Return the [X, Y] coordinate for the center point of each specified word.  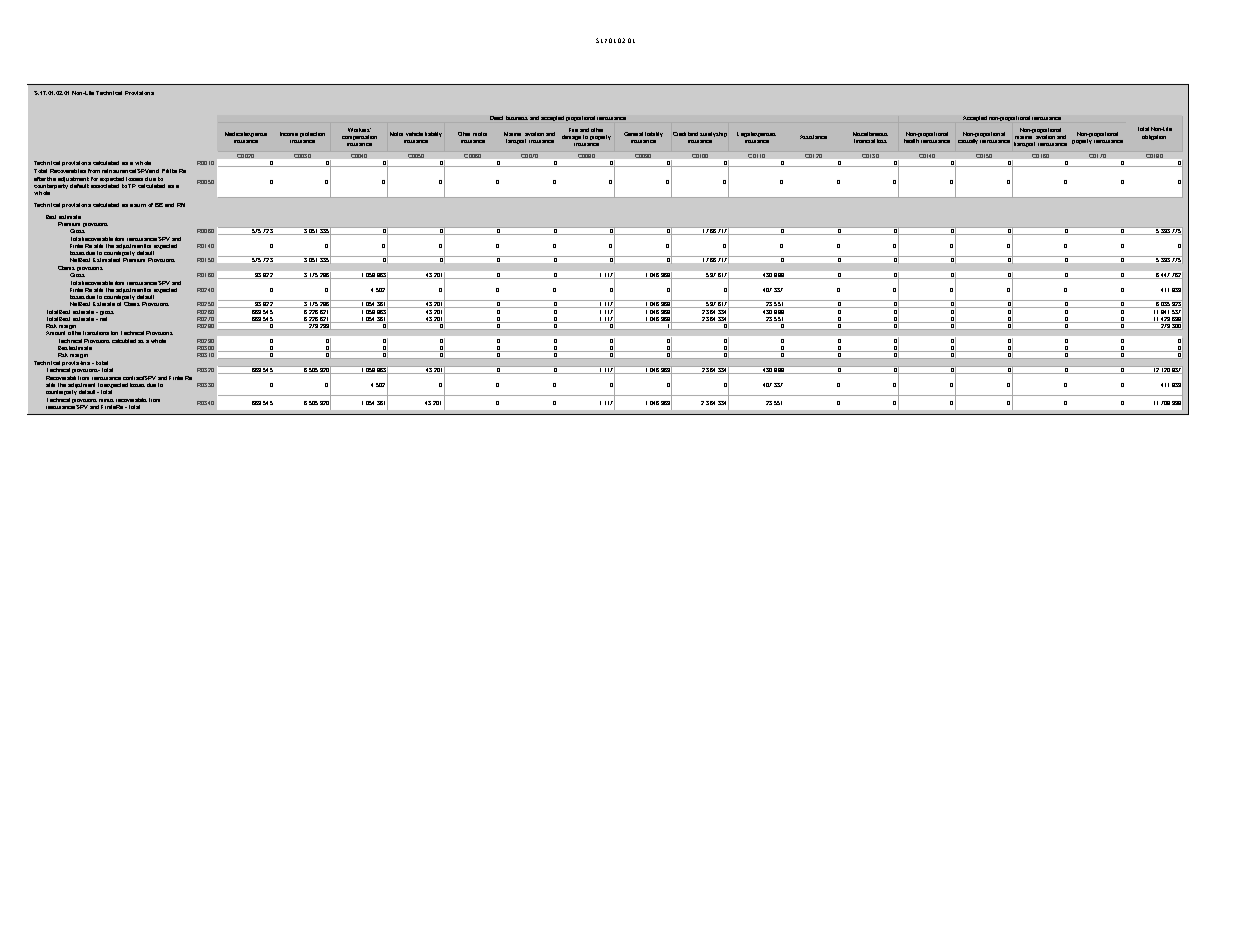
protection [312, 134]
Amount [55, 333]
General [633, 134]
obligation [1154, 137]
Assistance [813, 137]
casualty [968, 140]
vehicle [414, 134]
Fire [573, 130]
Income [289, 134]
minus [106, 400]
